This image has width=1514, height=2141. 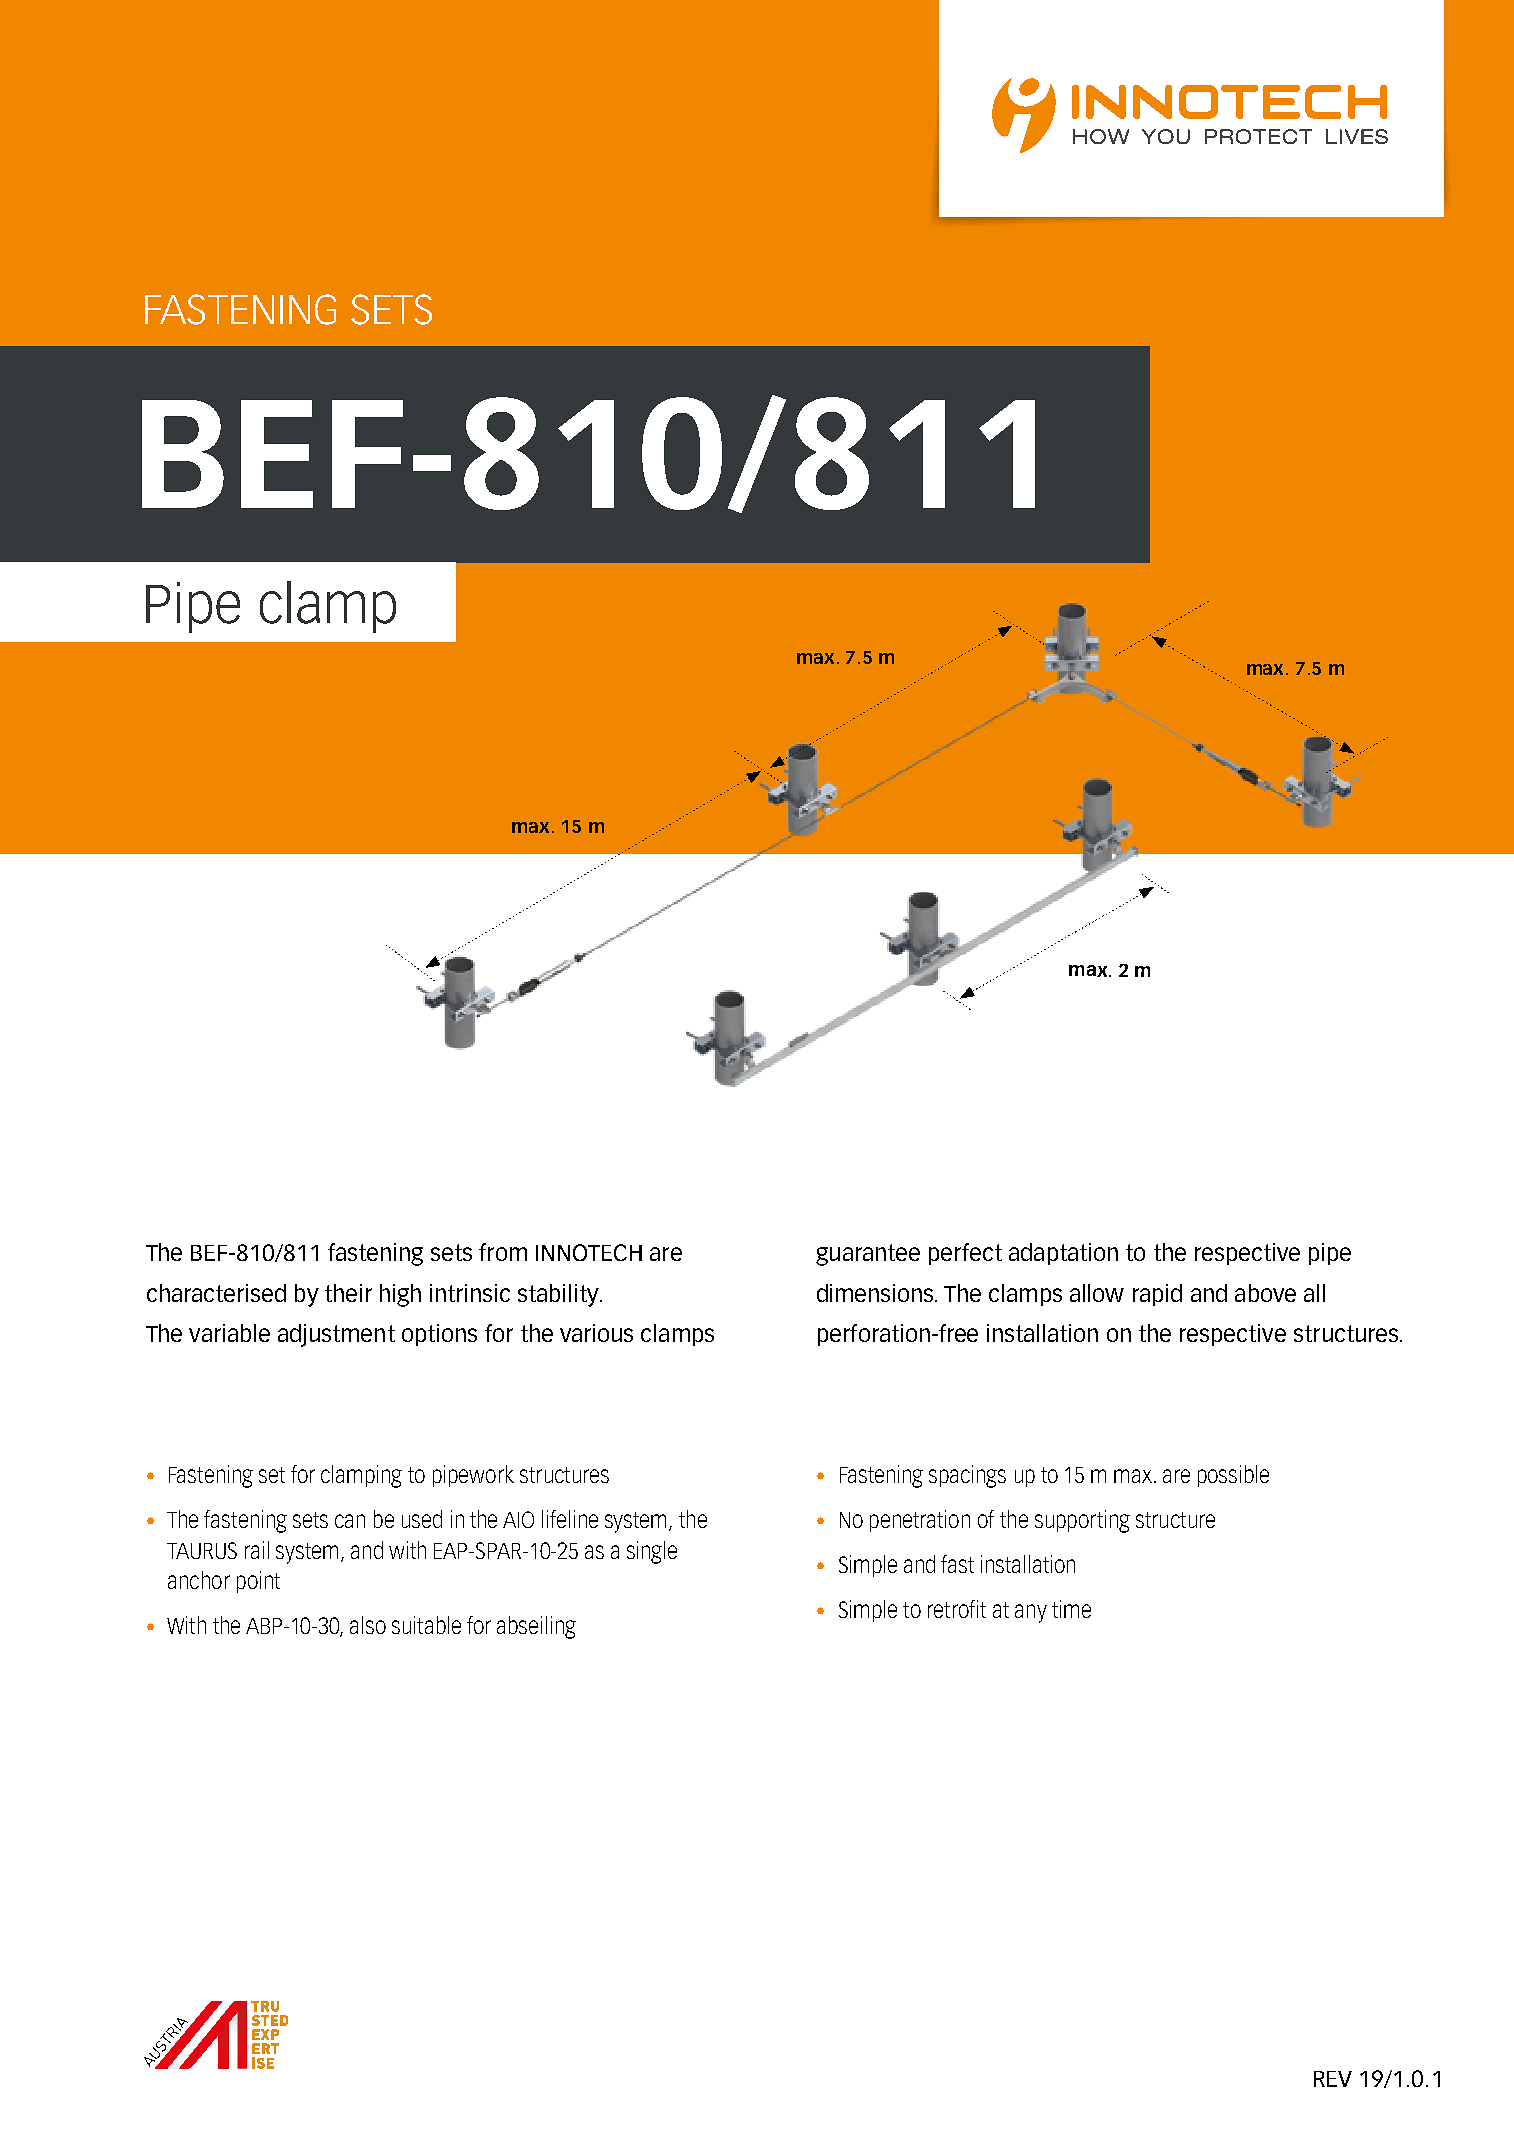 I want to click on abseiling, so click(x=536, y=1627).
